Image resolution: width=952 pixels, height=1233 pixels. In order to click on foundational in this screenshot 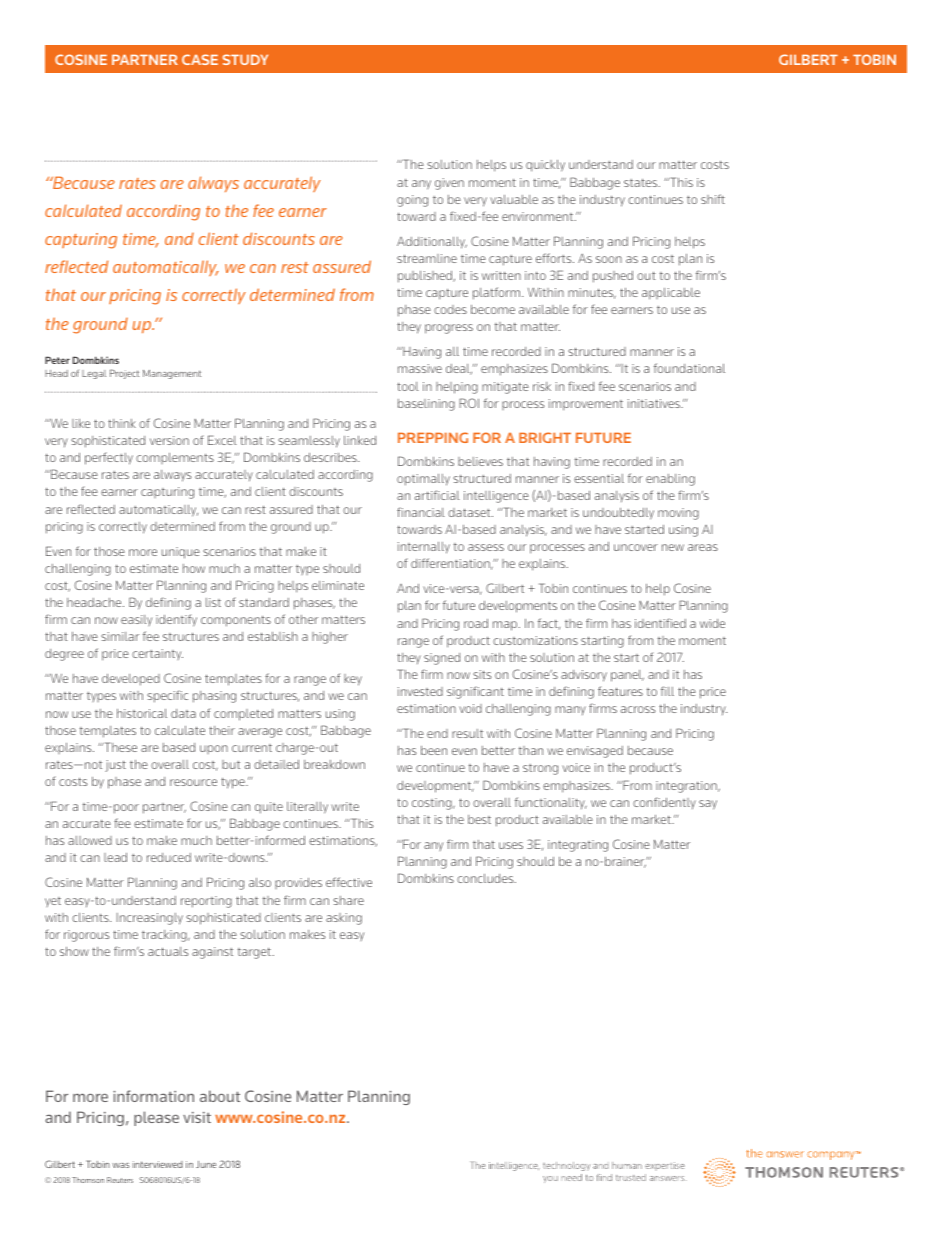, I will do `click(689, 368)`.
